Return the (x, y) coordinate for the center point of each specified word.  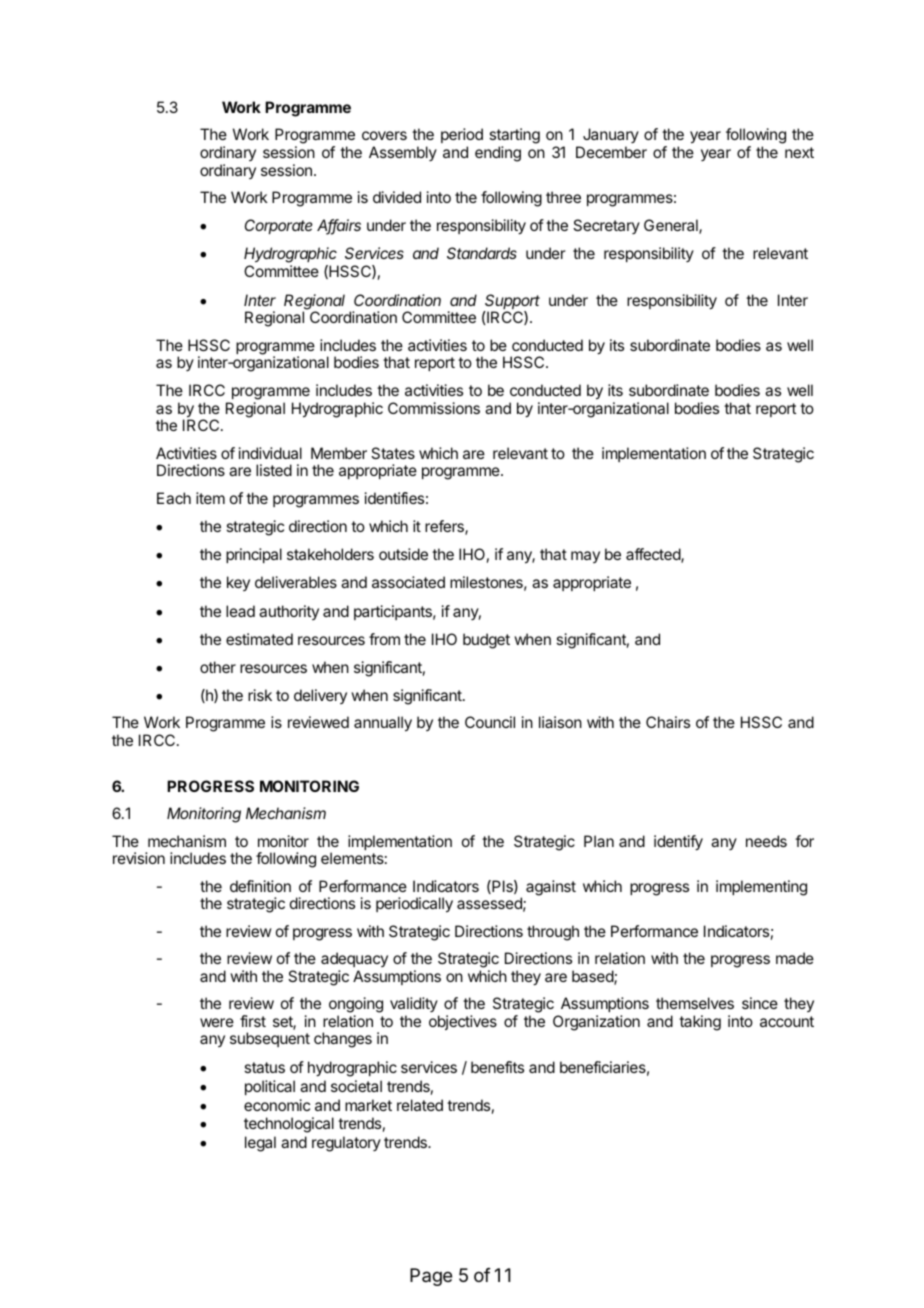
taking (700, 1023)
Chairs (668, 722)
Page (431, 1277)
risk (260, 695)
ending (498, 154)
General (672, 226)
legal (260, 1144)
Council (490, 722)
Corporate (279, 226)
